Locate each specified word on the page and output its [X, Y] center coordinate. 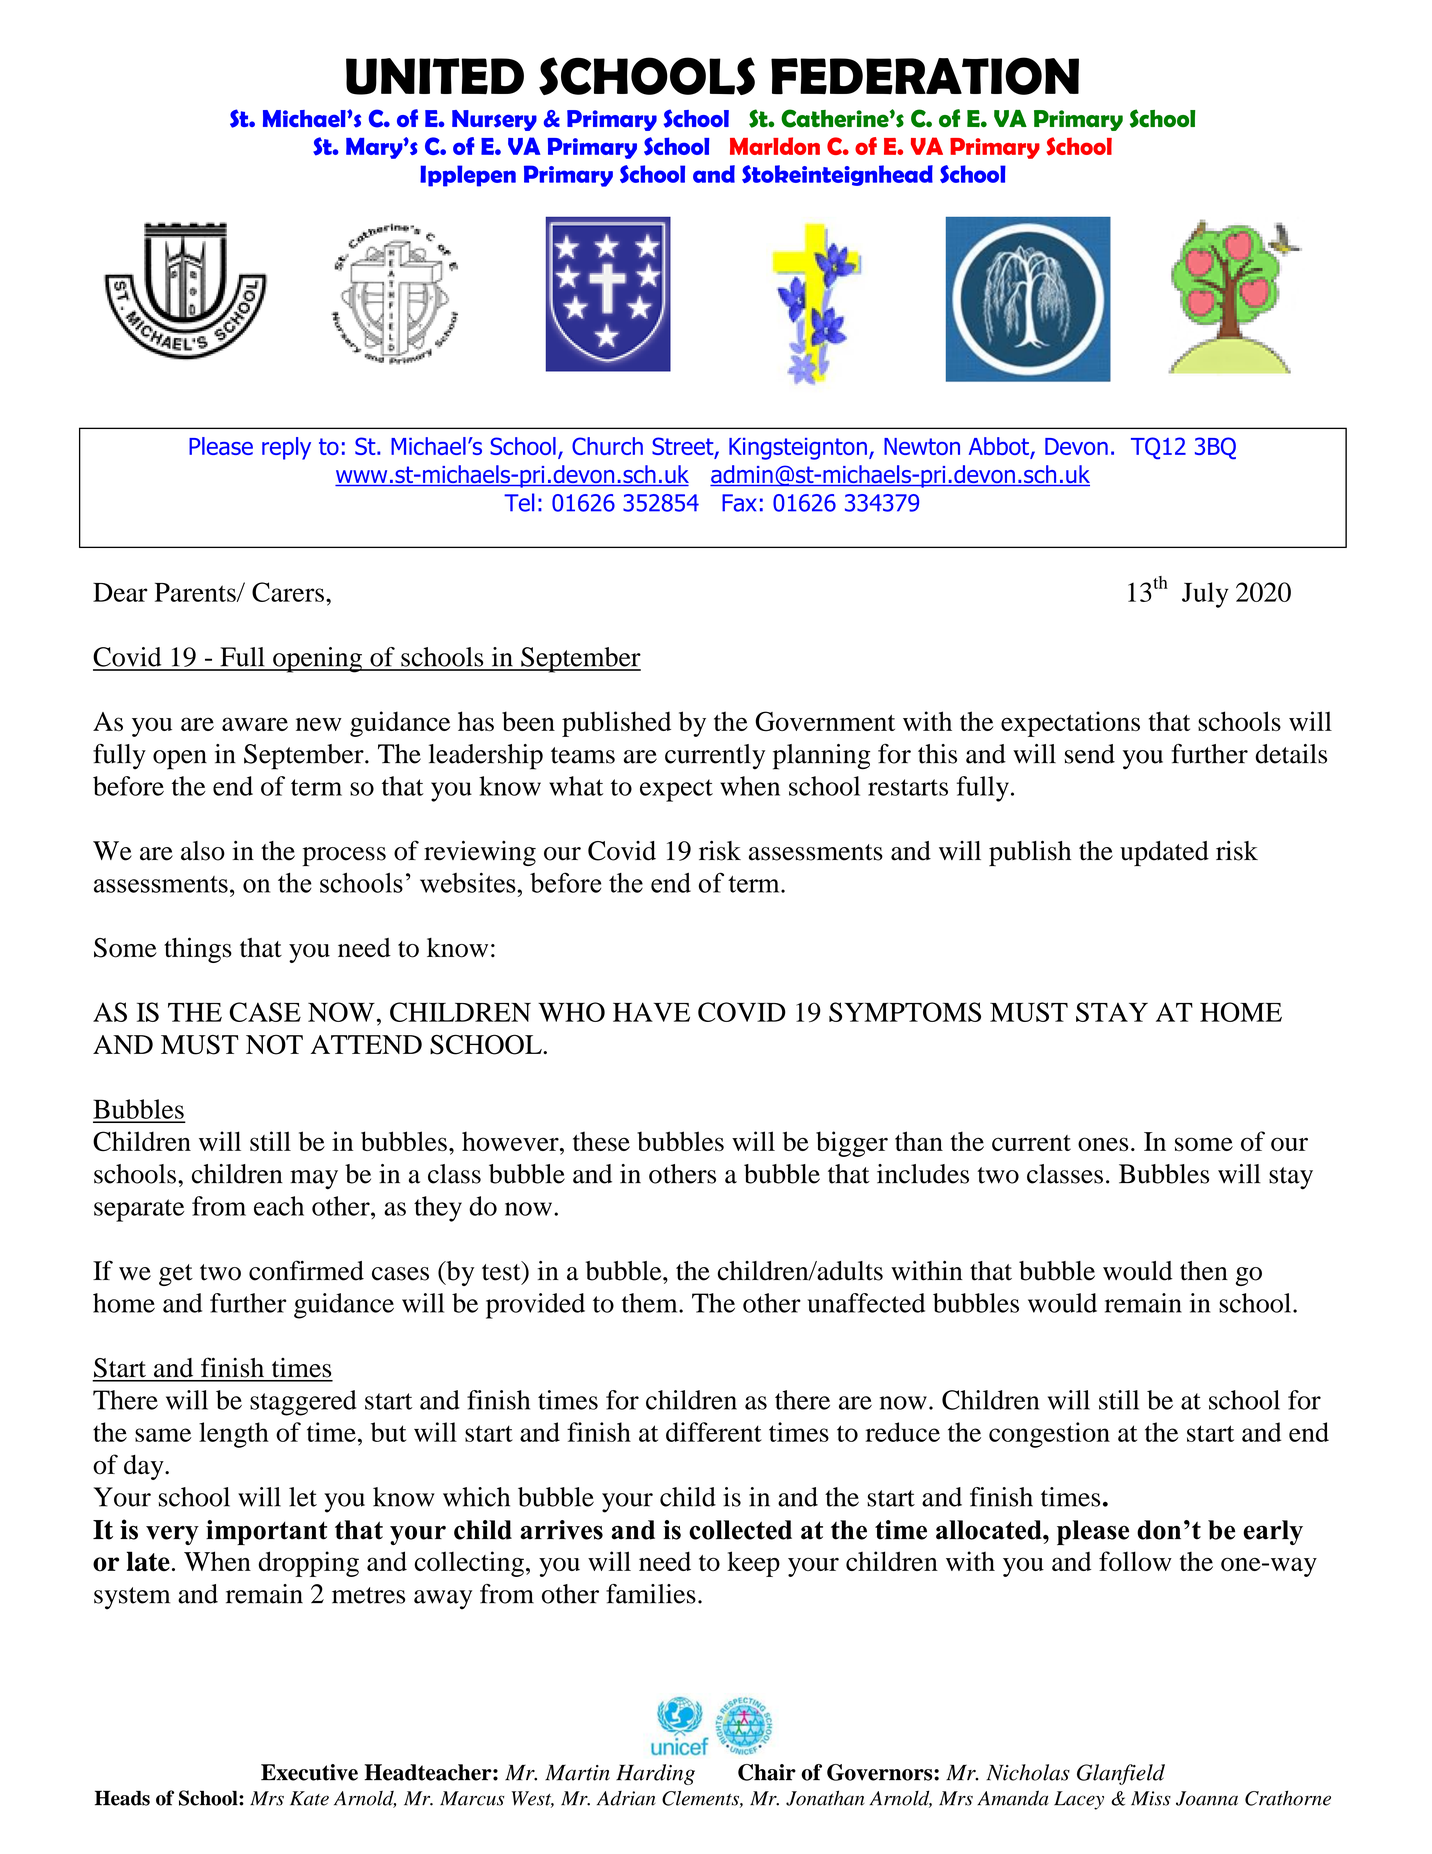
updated [1164, 853]
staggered [303, 1403]
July [1205, 595]
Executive [309, 1772]
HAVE [651, 1012]
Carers [288, 592]
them [651, 1303]
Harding [655, 1774]
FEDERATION [925, 76]
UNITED [435, 76]
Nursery [494, 120]
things [198, 950]
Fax [739, 503]
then [1204, 1271]
